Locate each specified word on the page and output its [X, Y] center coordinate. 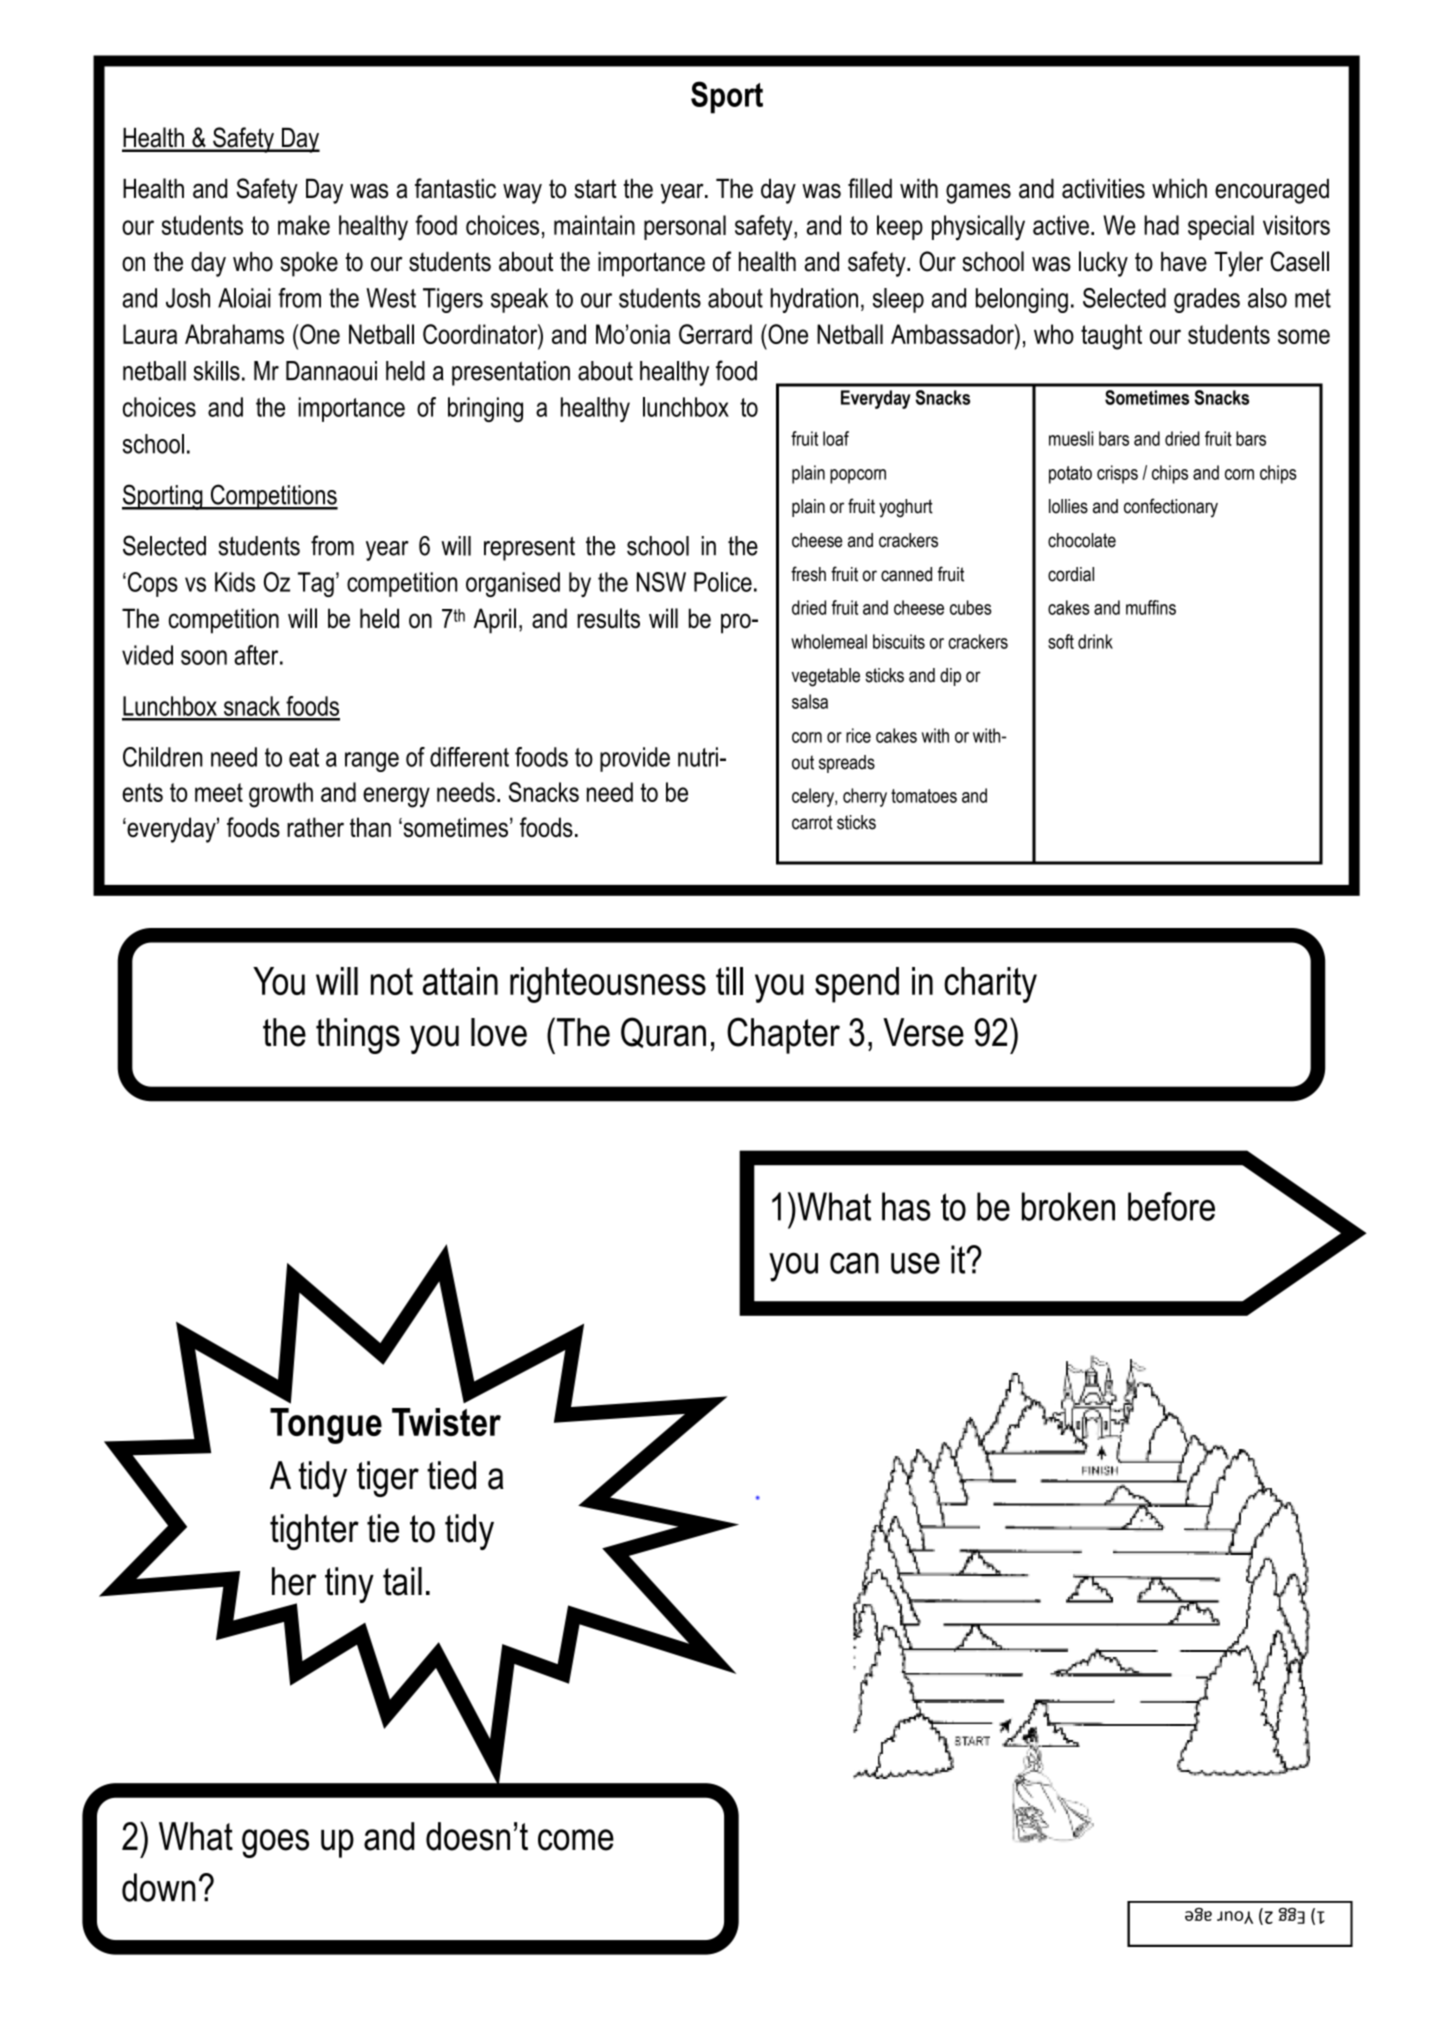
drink [1095, 641]
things [358, 1036]
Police [723, 582]
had [1161, 225]
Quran [663, 1032]
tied [451, 1475]
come [576, 1840]
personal [685, 227]
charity [990, 985]
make [304, 225]
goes [275, 1843]
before [1171, 1206]
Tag [316, 584]
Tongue [326, 1426]
